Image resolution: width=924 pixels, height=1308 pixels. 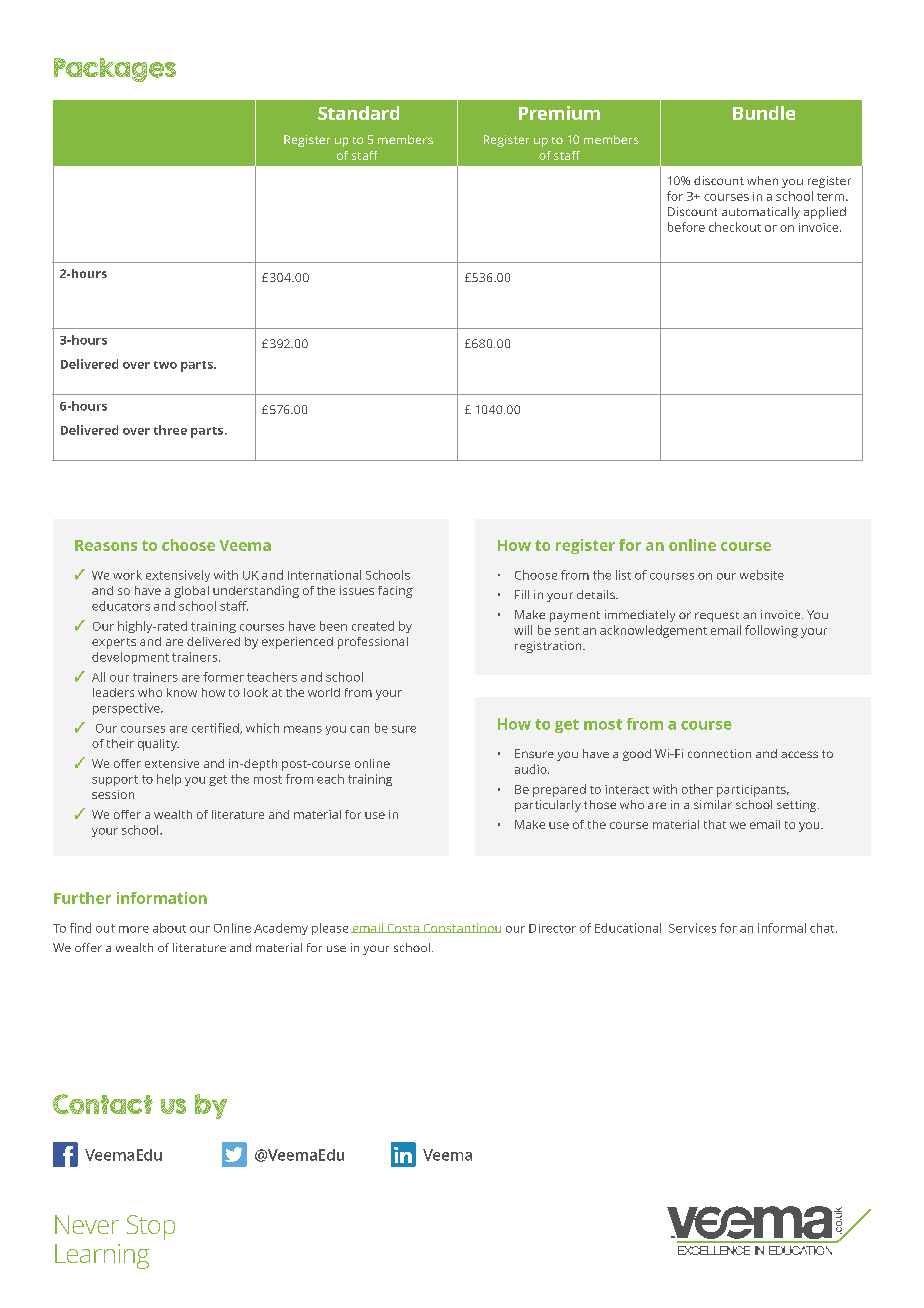 I want to click on Packages, so click(x=115, y=70).
